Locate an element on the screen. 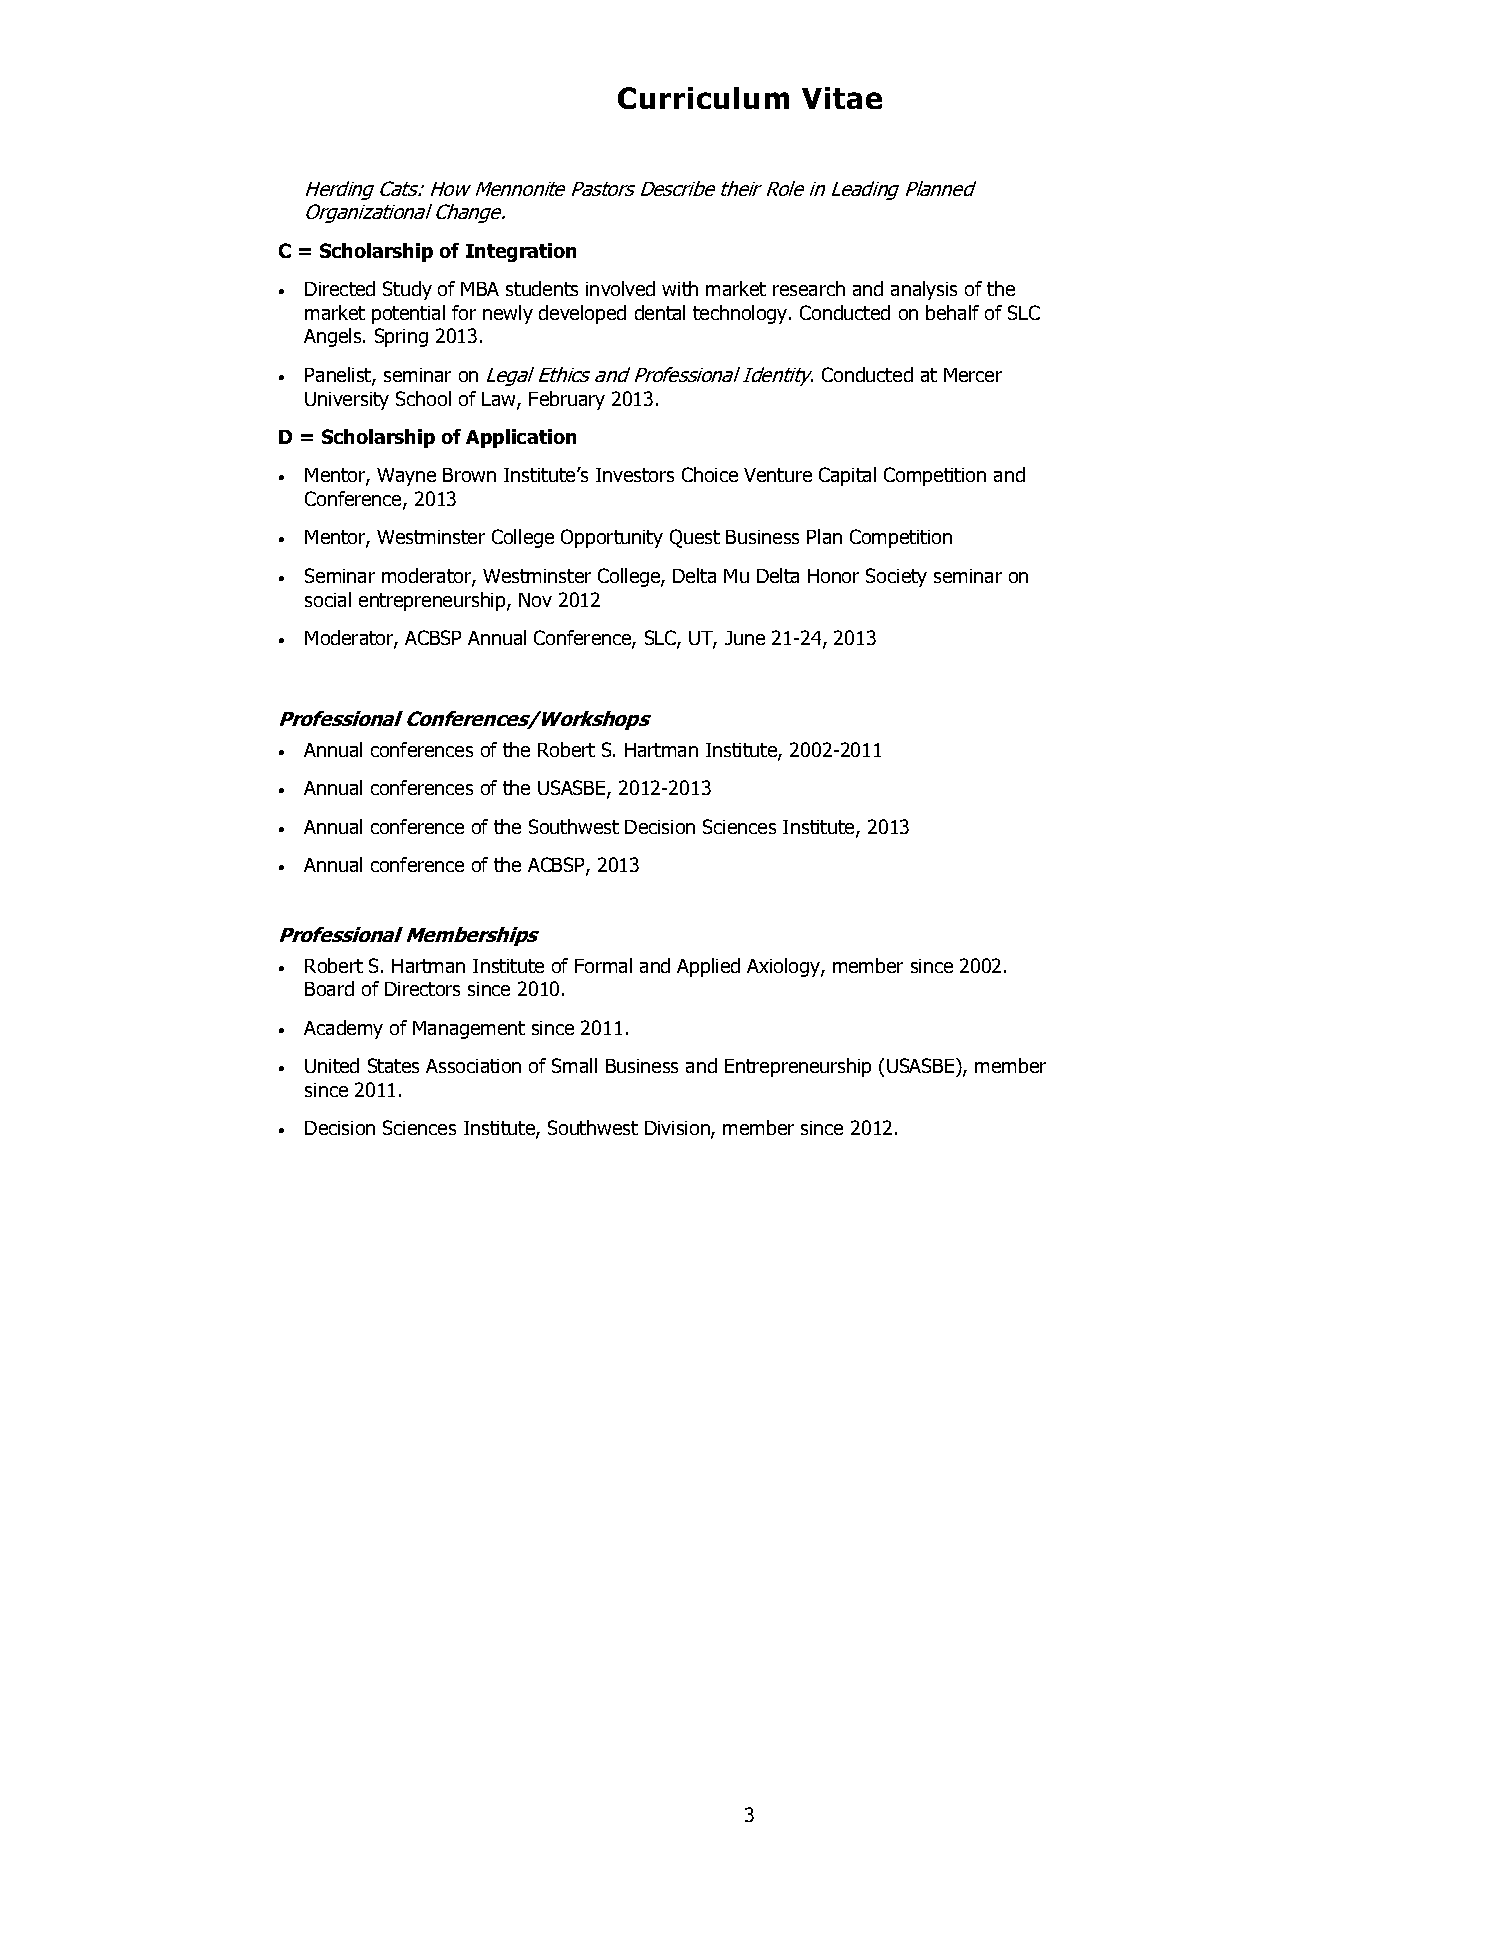 The image size is (1502, 1943). Integration is located at coordinates (521, 252).
